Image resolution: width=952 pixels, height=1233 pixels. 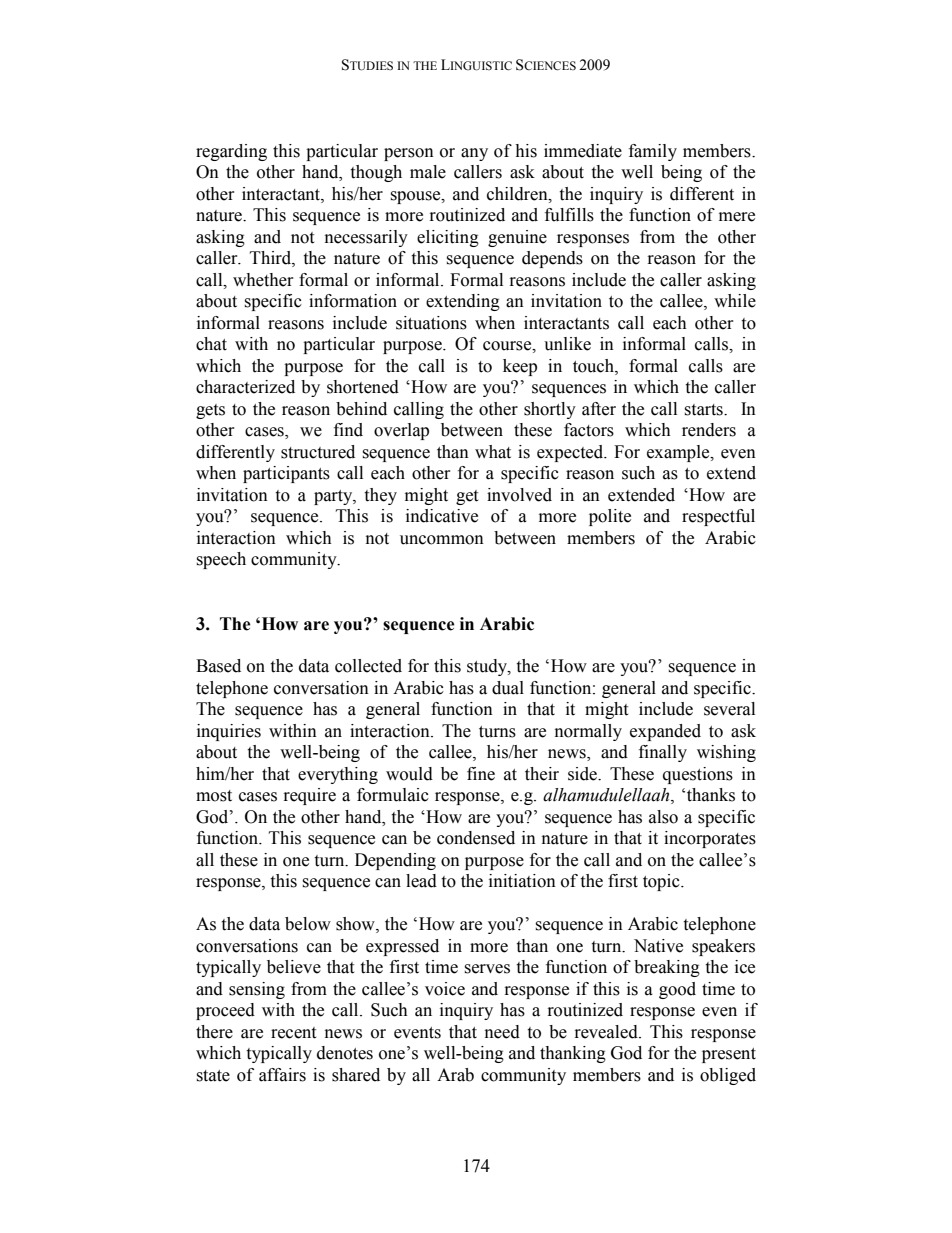 What do you see at coordinates (308, 924) in the image?
I see `below` at bounding box center [308, 924].
